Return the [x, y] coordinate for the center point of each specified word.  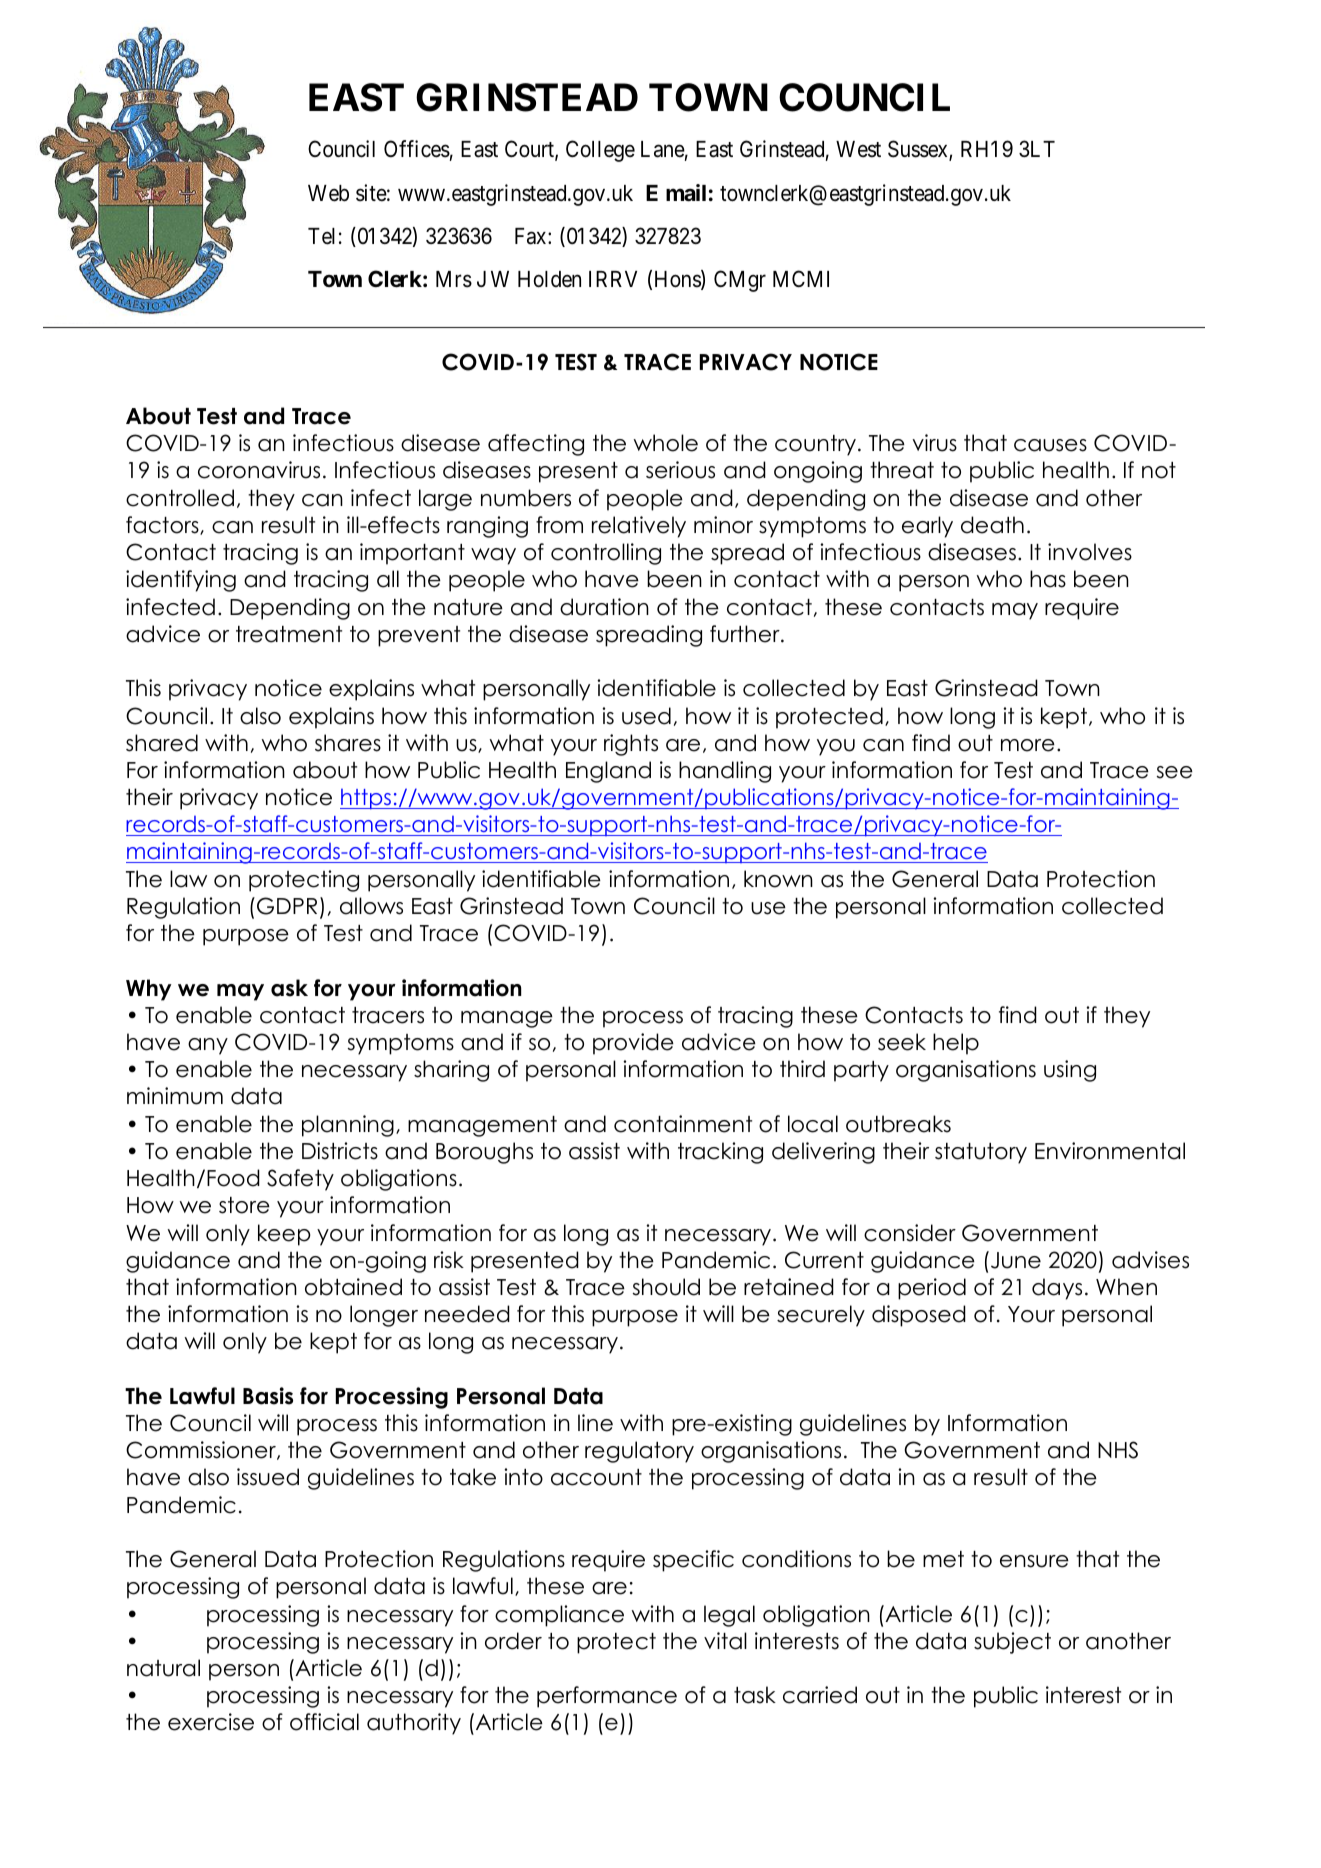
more [1028, 745]
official [324, 1722]
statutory [981, 1153]
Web [328, 193]
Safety [300, 1180]
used [646, 716]
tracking [720, 1153]
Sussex [919, 150]
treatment [289, 634]
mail [686, 193]
